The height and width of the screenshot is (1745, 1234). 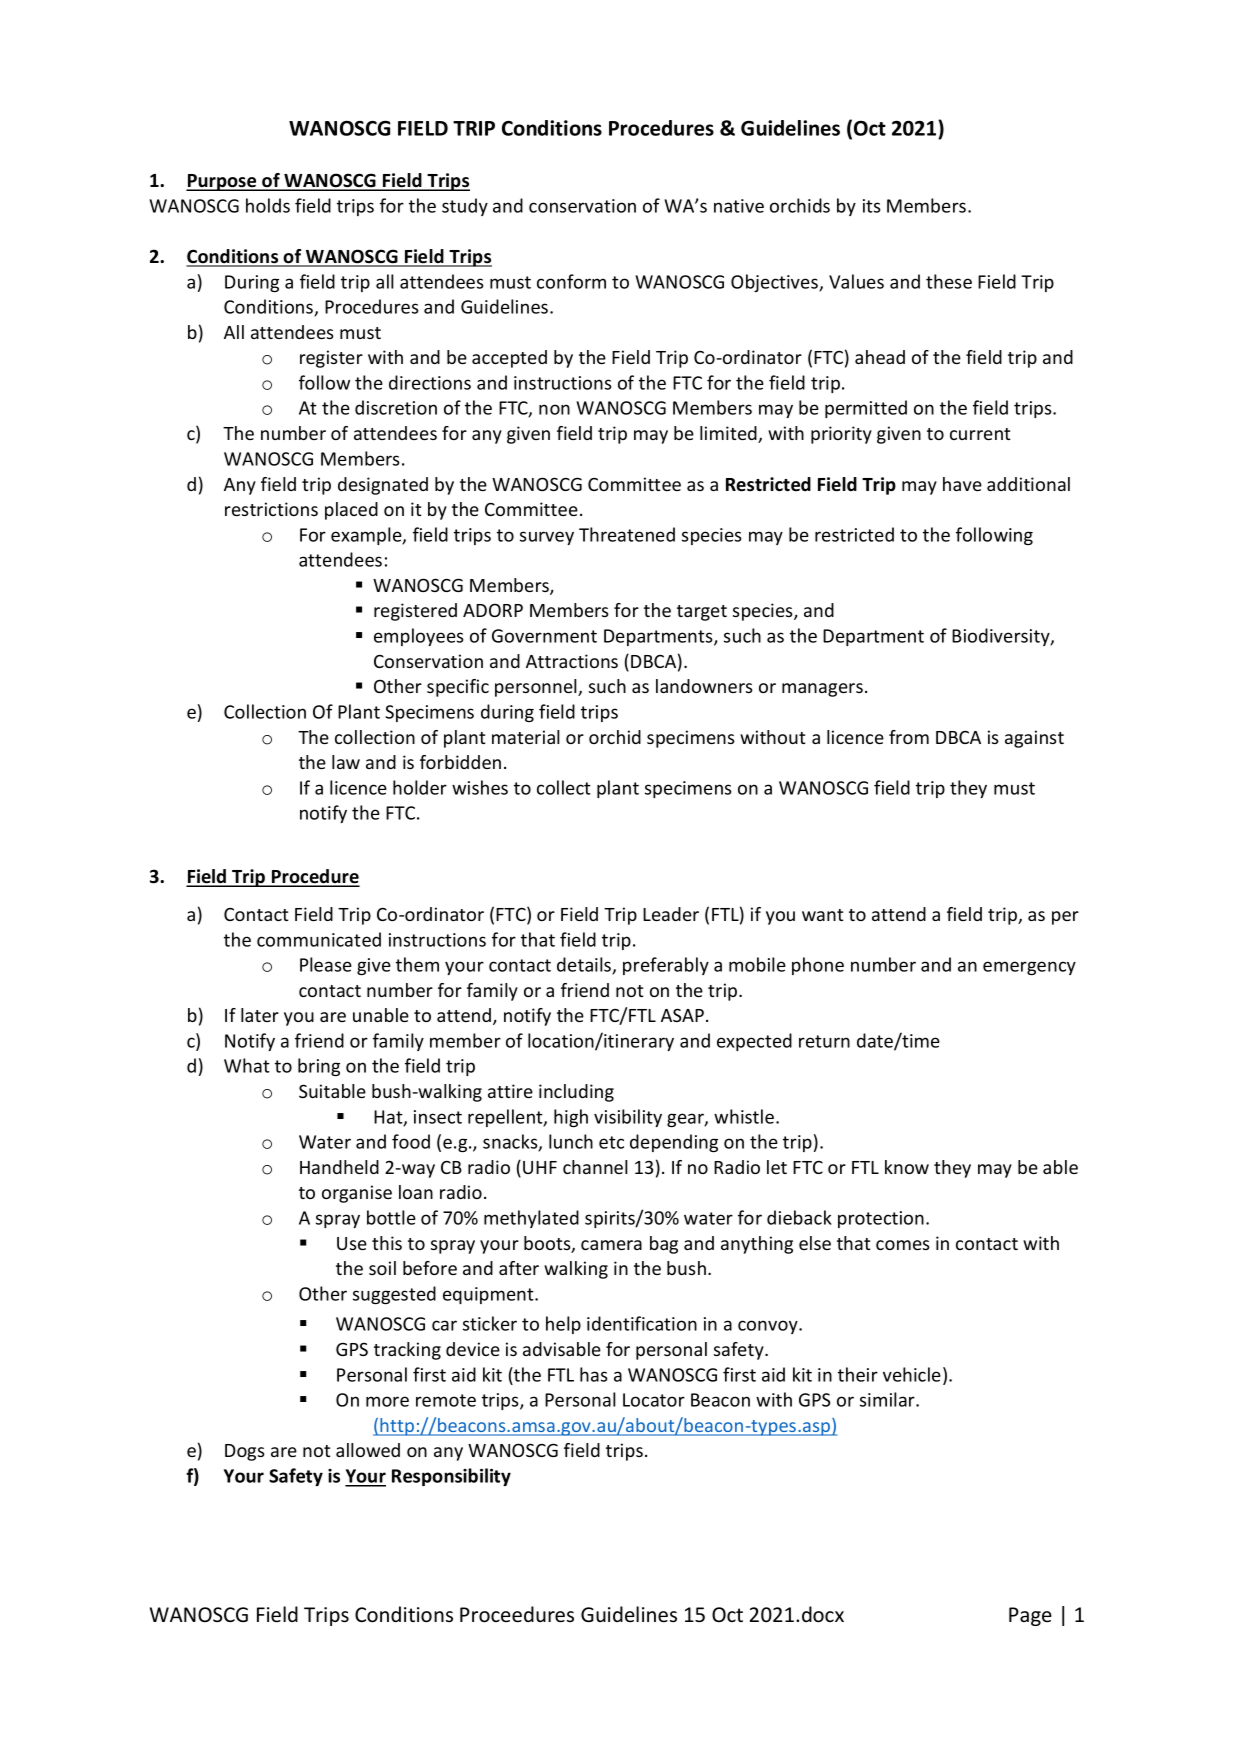 What do you see at coordinates (368, 1450) in the screenshot?
I see `allowed` at bounding box center [368, 1450].
